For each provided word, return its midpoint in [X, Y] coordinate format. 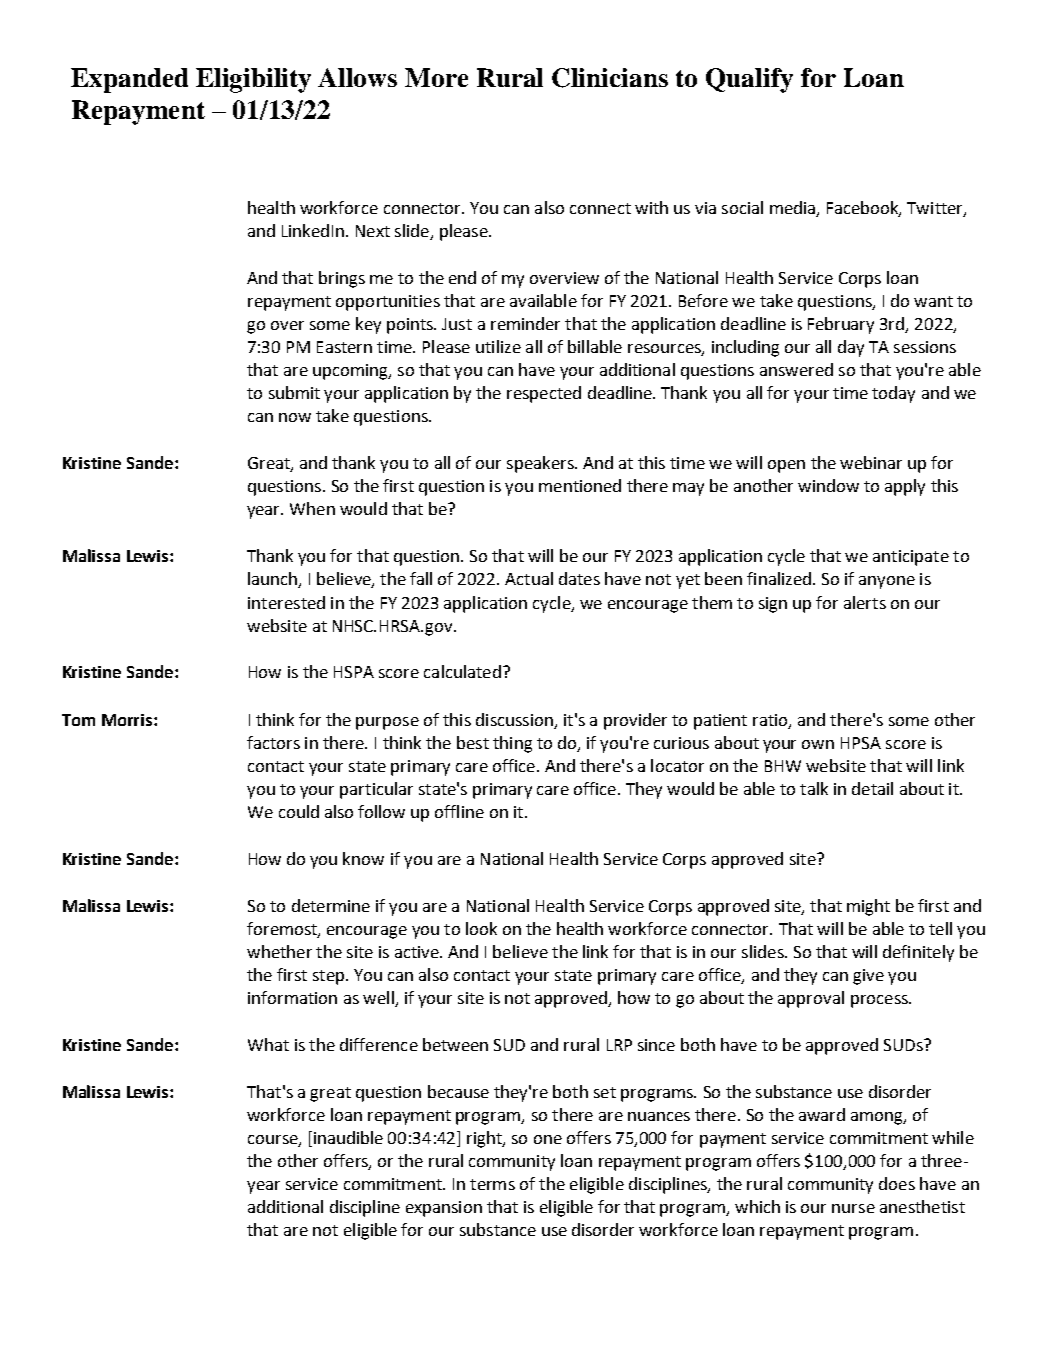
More [436, 77]
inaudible [348, 1137]
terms [492, 1184]
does [897, 1183]
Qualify [749, 80]
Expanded [129, 80]
